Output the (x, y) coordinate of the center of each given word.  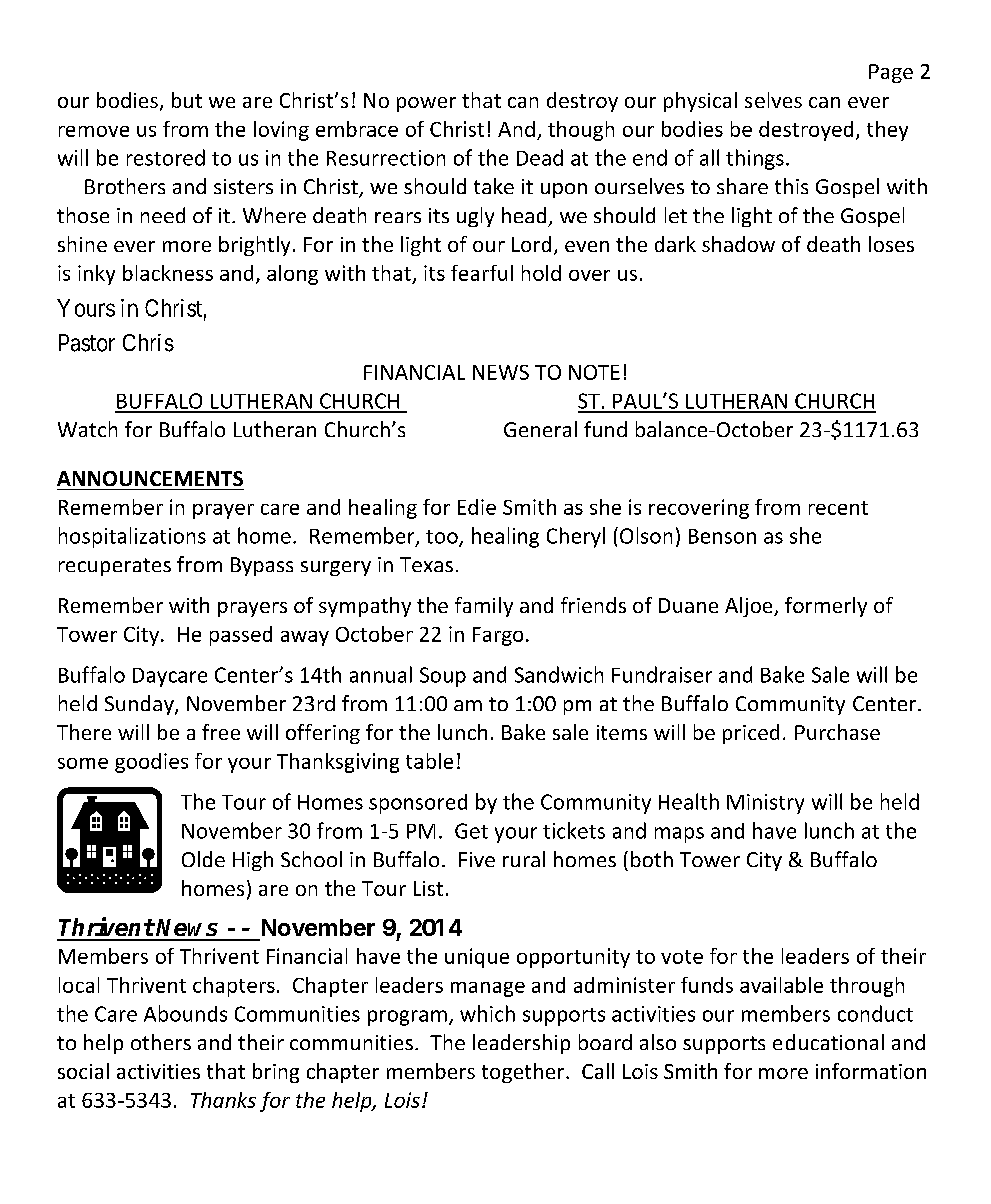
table (429, 761)
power (426, 104)
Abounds (185, 1013)
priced (751, 734)
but (187, 100)
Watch (87, 429)
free (221, 732)
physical (700, 102)
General (540, 429)
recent (838, 508)
